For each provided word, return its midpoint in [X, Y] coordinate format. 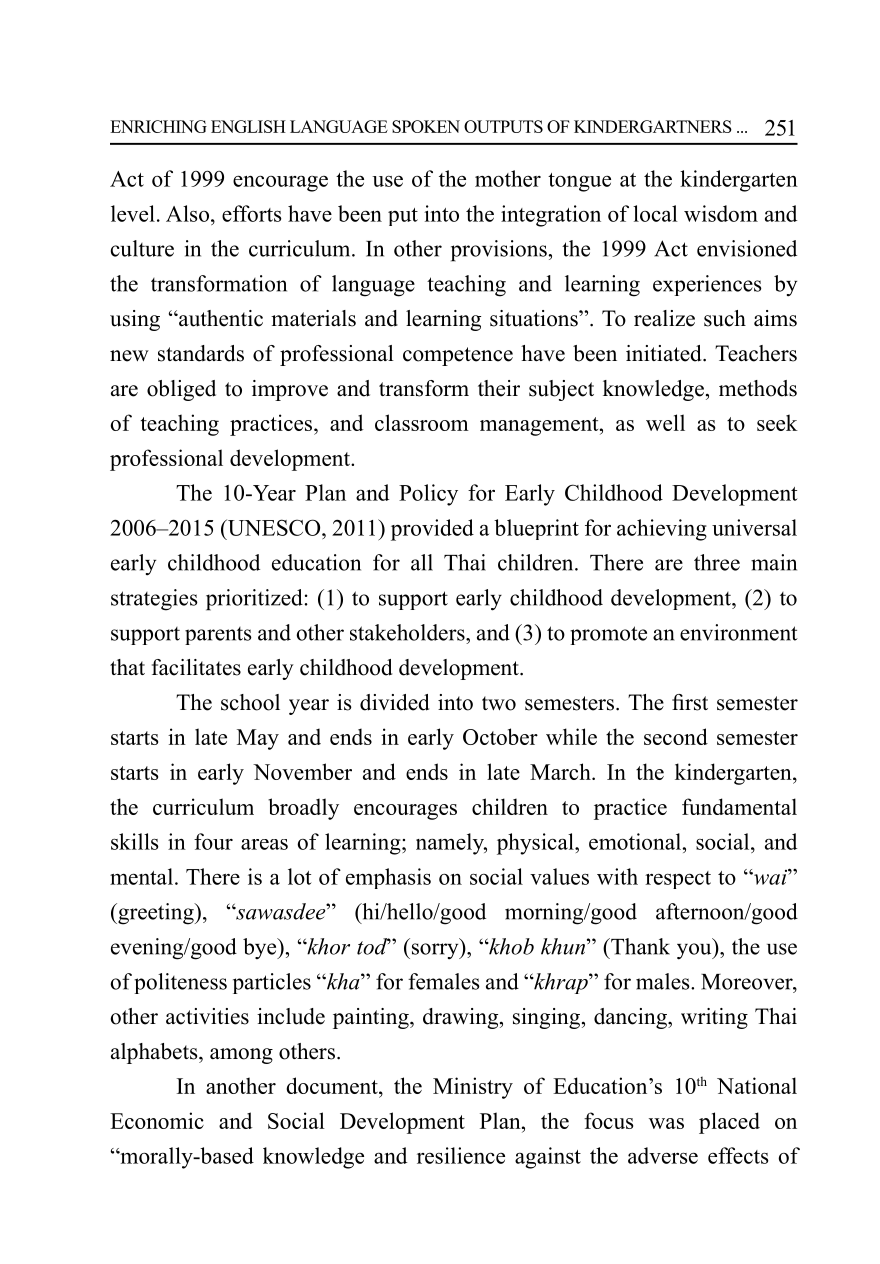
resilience [461, 1155]
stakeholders [408, 632]
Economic [157, 1120]
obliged [181, 390]
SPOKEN [426, 126]
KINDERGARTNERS [653, 126]
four [213, 841]
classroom [422, 422]
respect [678, 880]
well [665, 422]
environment [739, 632]
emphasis [388, 878]
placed [729, 1123]
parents [218, 636]
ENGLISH [248, 126]
